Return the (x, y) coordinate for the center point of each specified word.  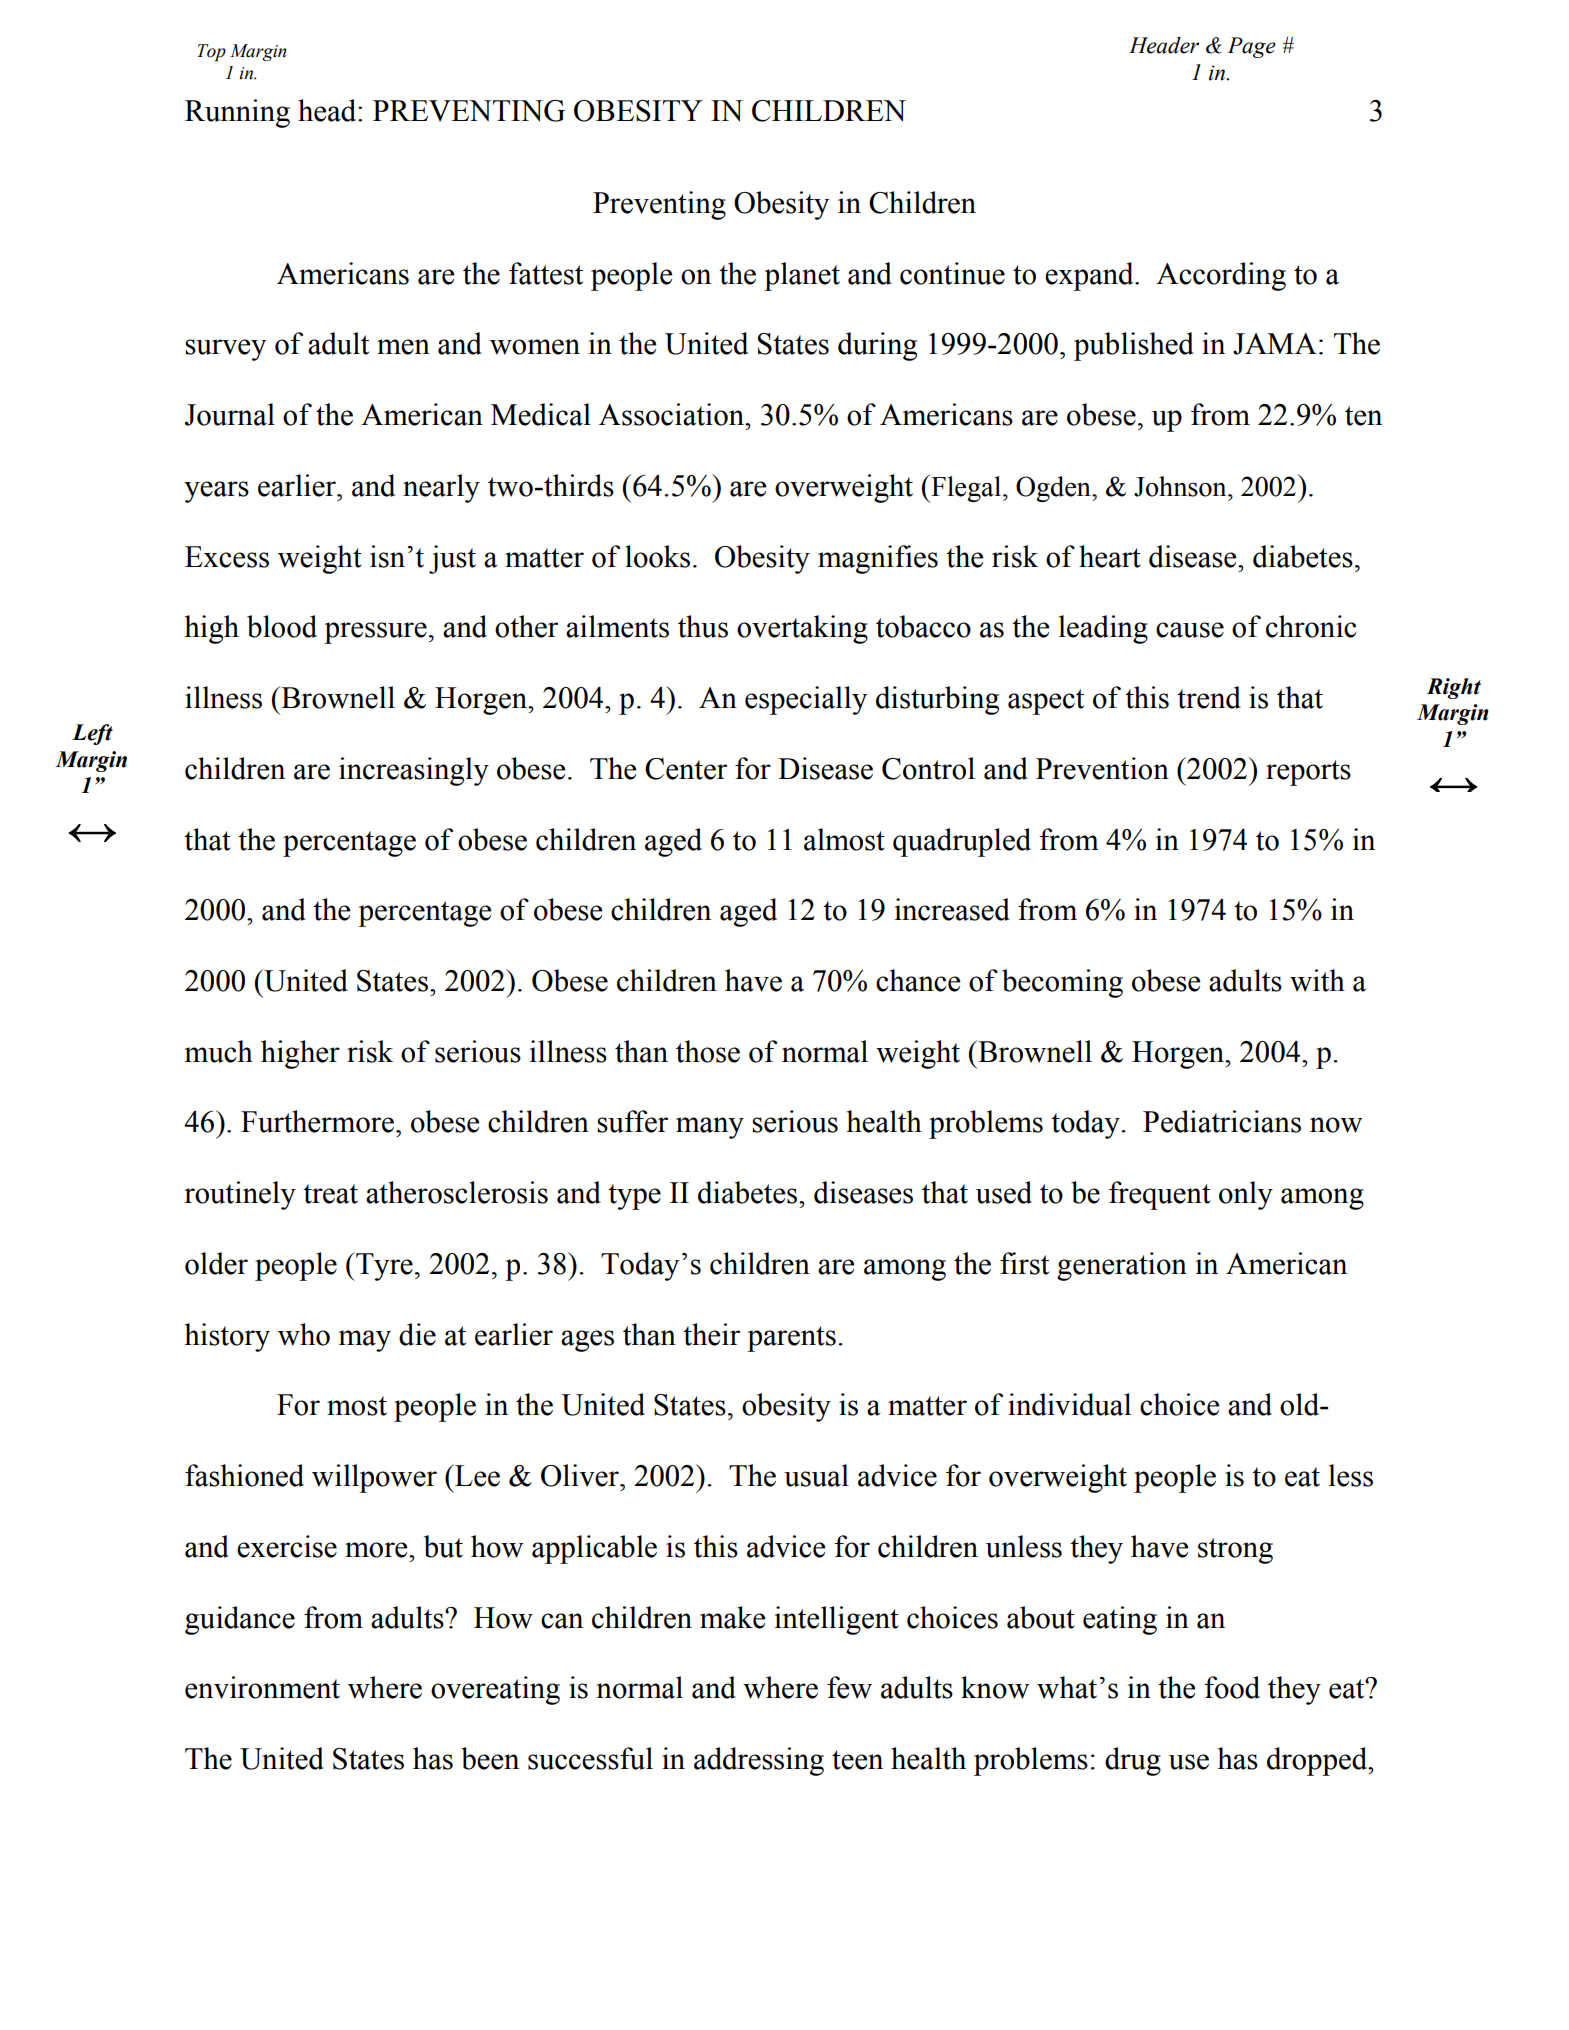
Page (1251, 47)
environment (262, 1687)
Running (237, 113)
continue (952, 273)
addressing (759, 1761)
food (1232, 1687)
